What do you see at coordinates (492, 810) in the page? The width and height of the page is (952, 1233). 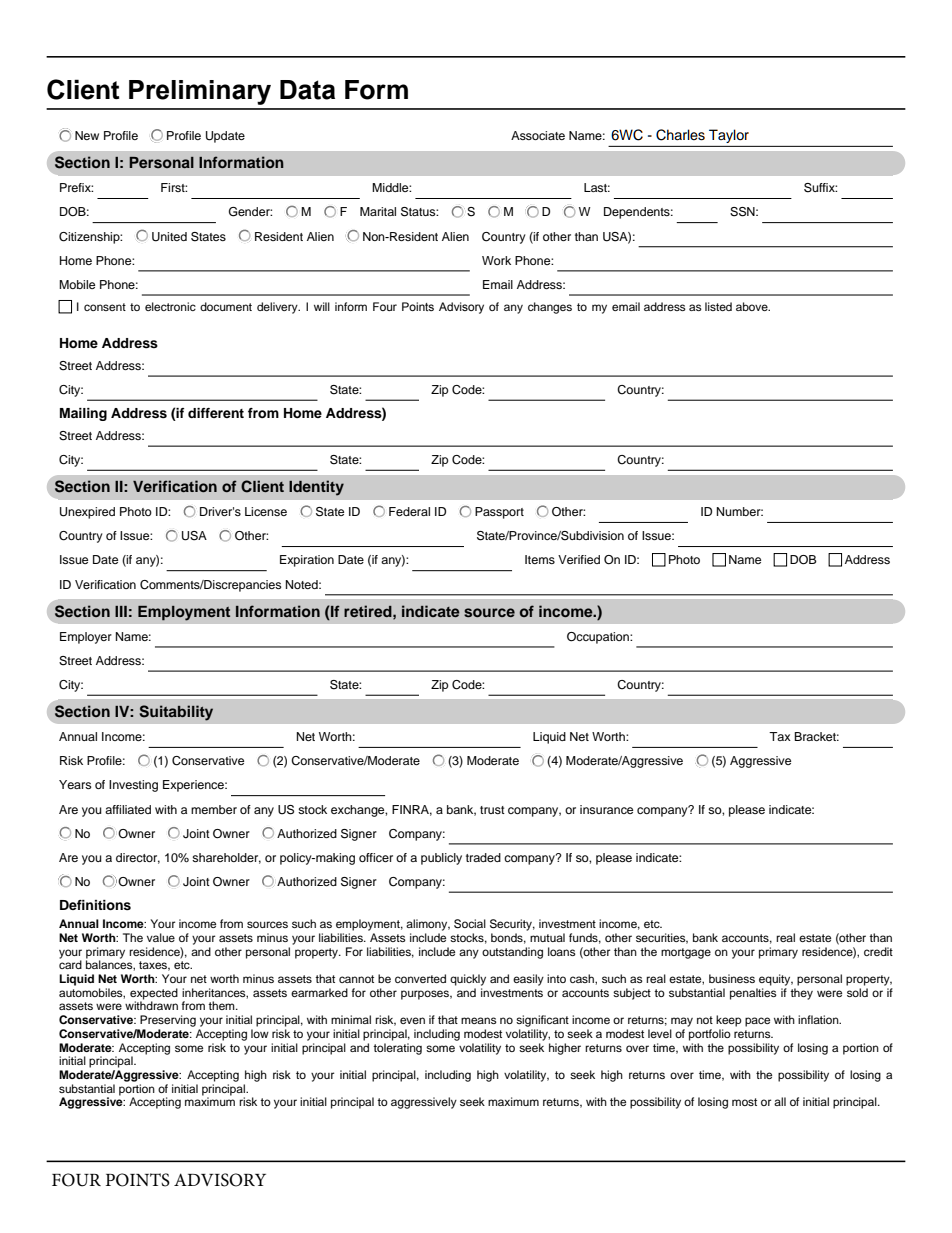 I see `trust` at bounding box center [492, 810].
